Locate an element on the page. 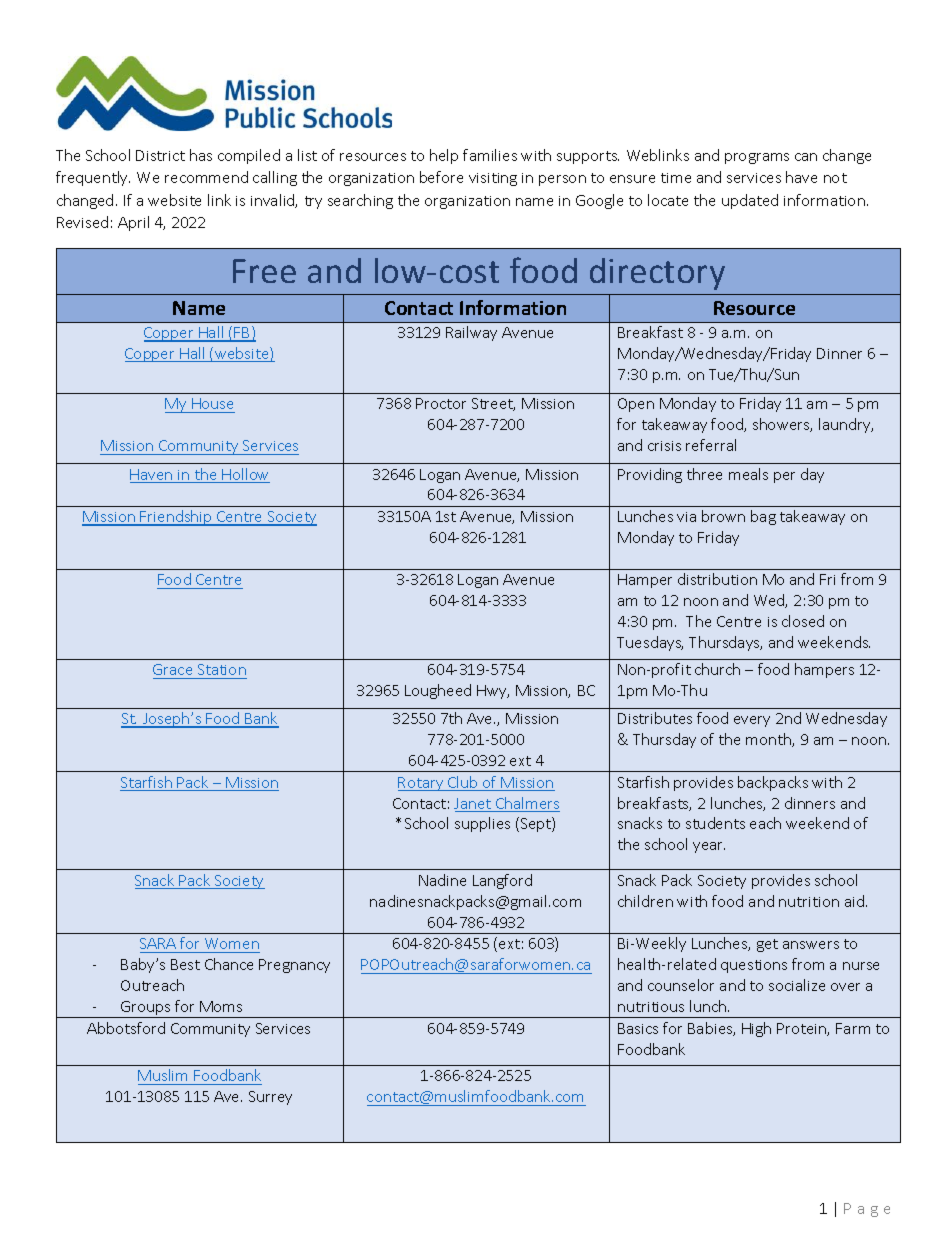 The height and width of the image is (1233, 952). Friendship is located at coordinates (177, 518).
